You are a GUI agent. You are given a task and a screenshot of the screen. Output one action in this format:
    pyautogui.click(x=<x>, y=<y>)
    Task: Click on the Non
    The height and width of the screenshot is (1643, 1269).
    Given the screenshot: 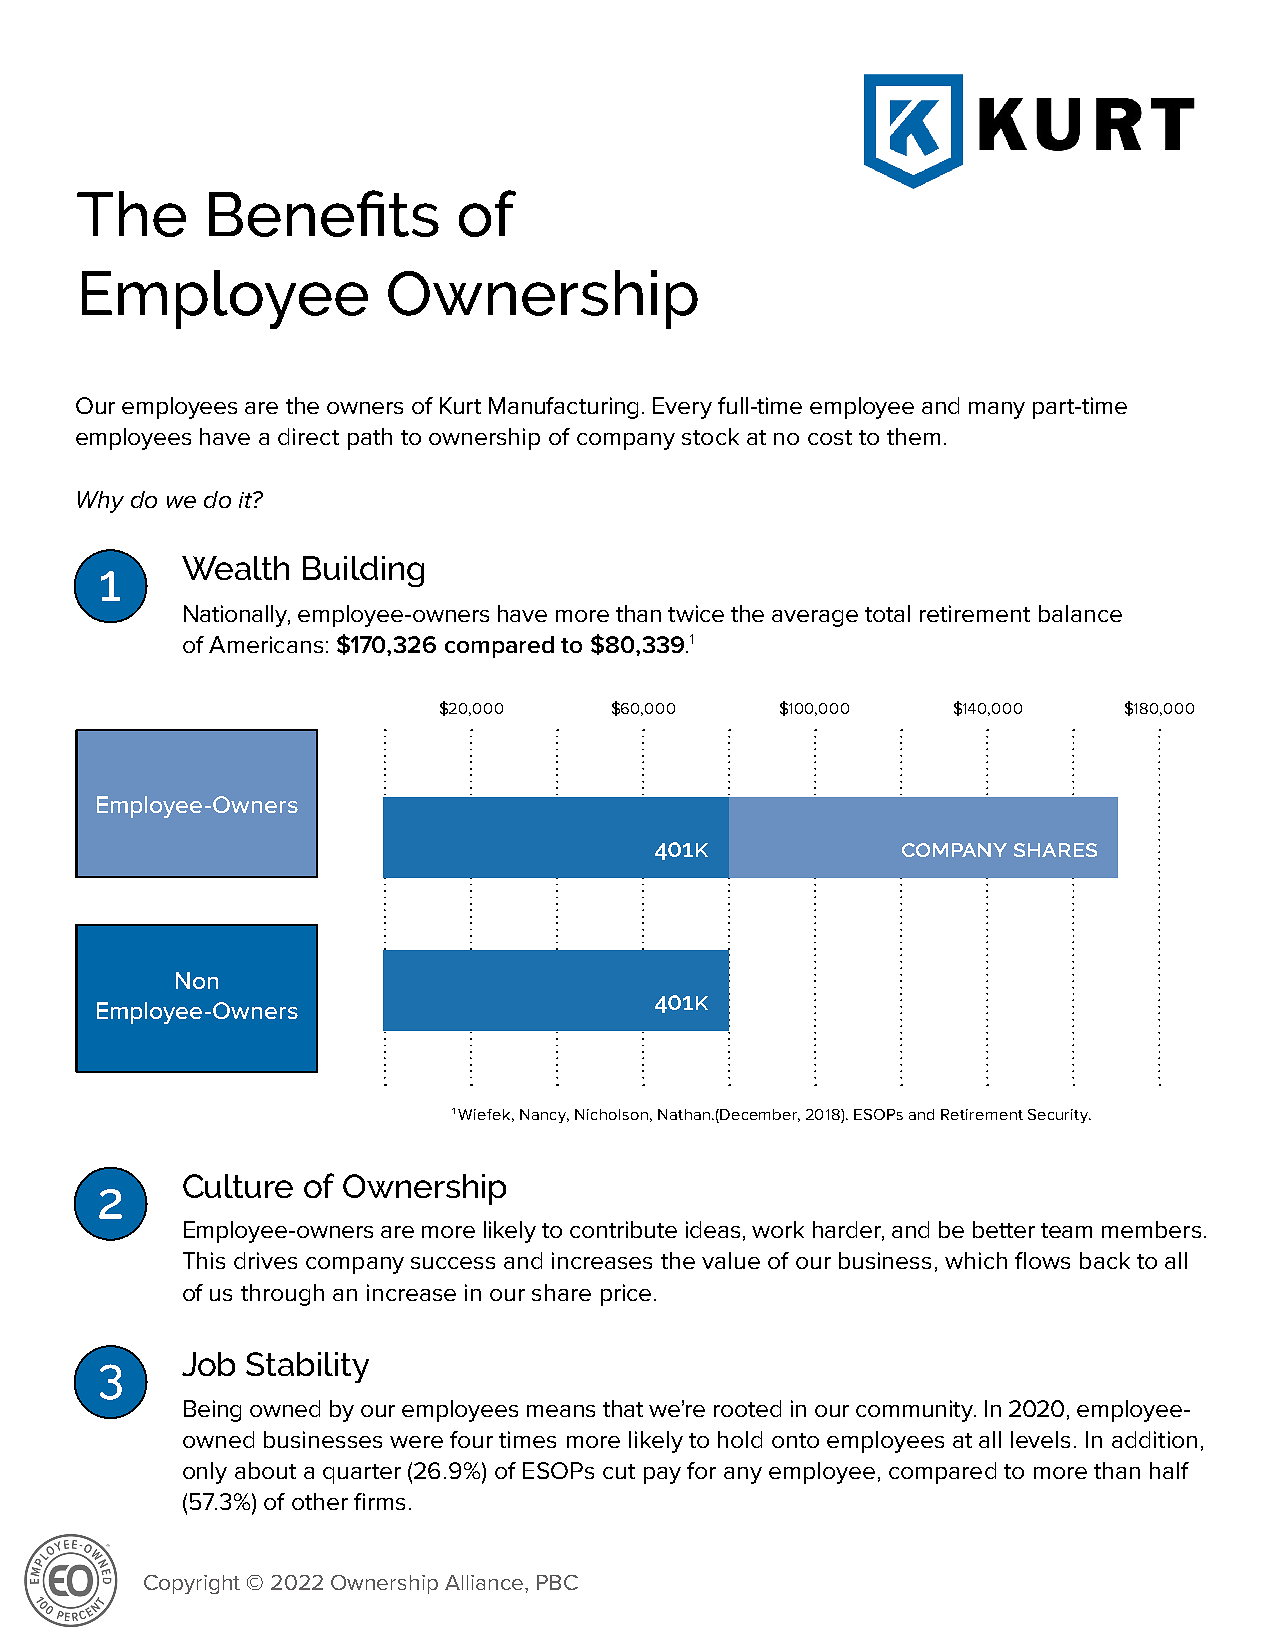 What is the action you would take?
    pyautogui.click(x=197, y=980)
